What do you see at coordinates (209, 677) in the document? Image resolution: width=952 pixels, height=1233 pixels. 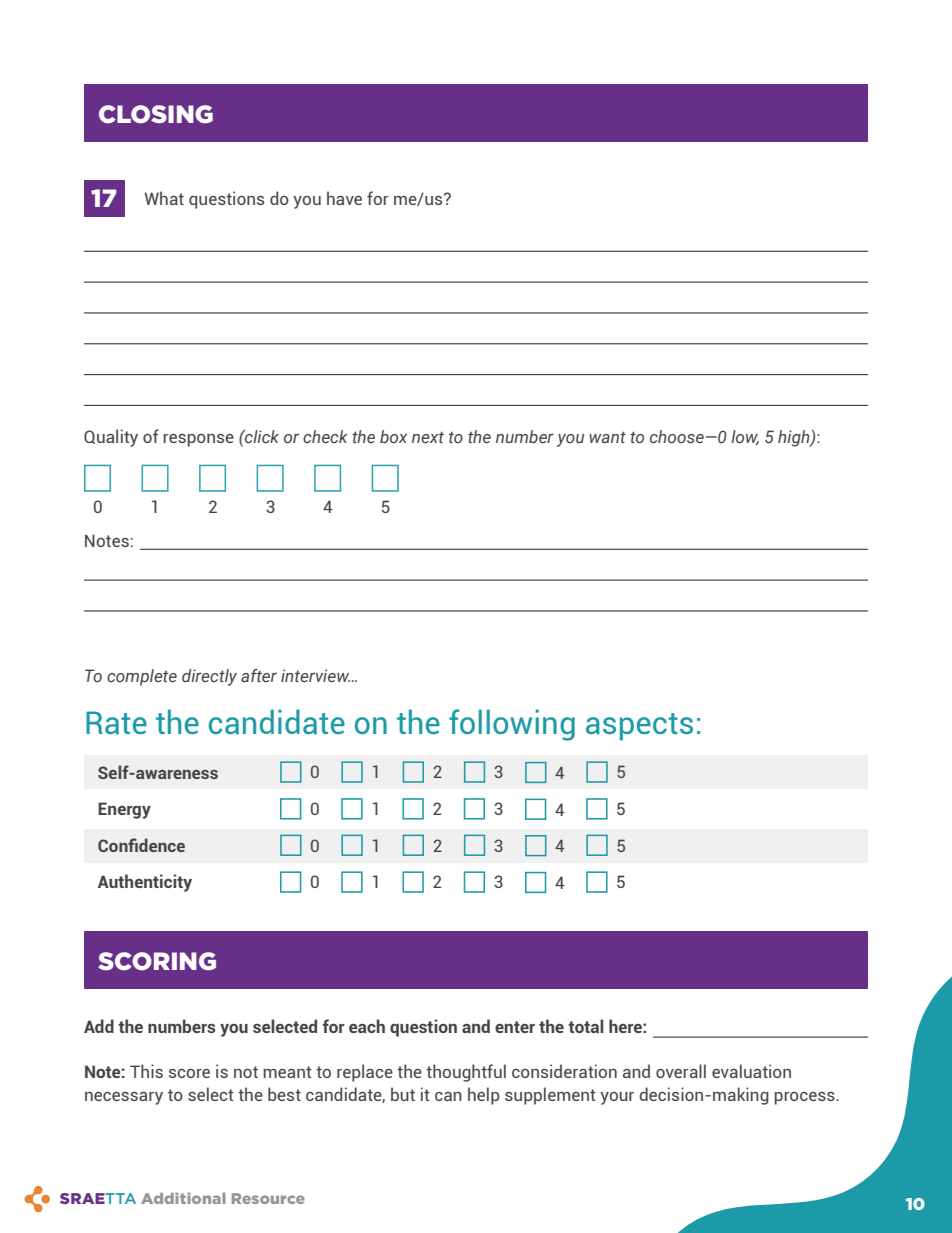 I see `directly` at bounding box center [209, 677].
